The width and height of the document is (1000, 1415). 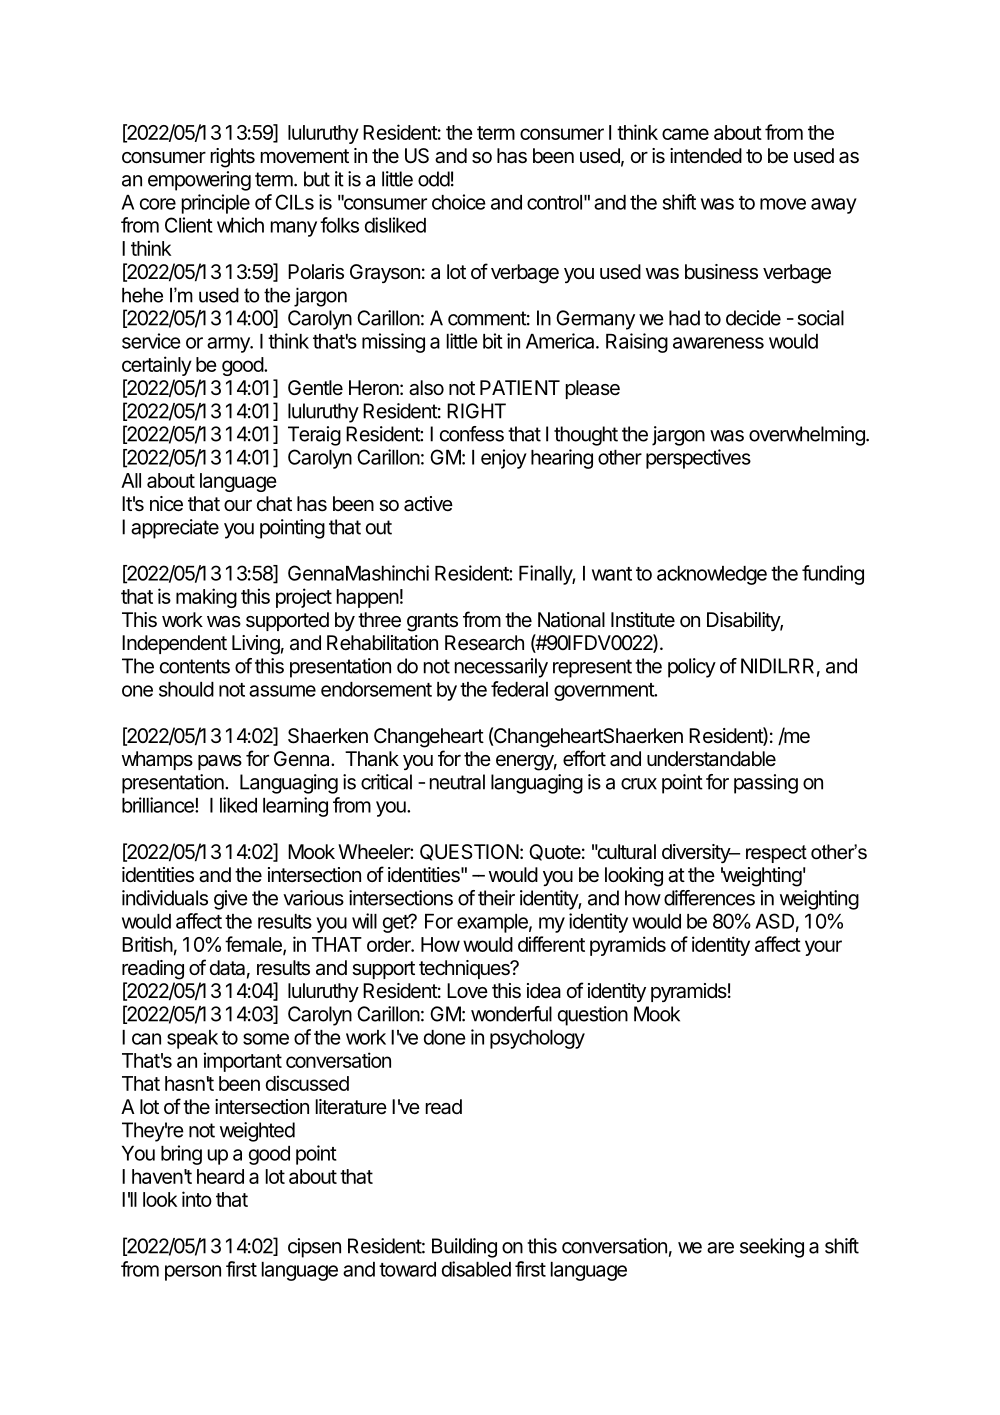 I want to click on acknowledge, so click(x=712, y=575).
